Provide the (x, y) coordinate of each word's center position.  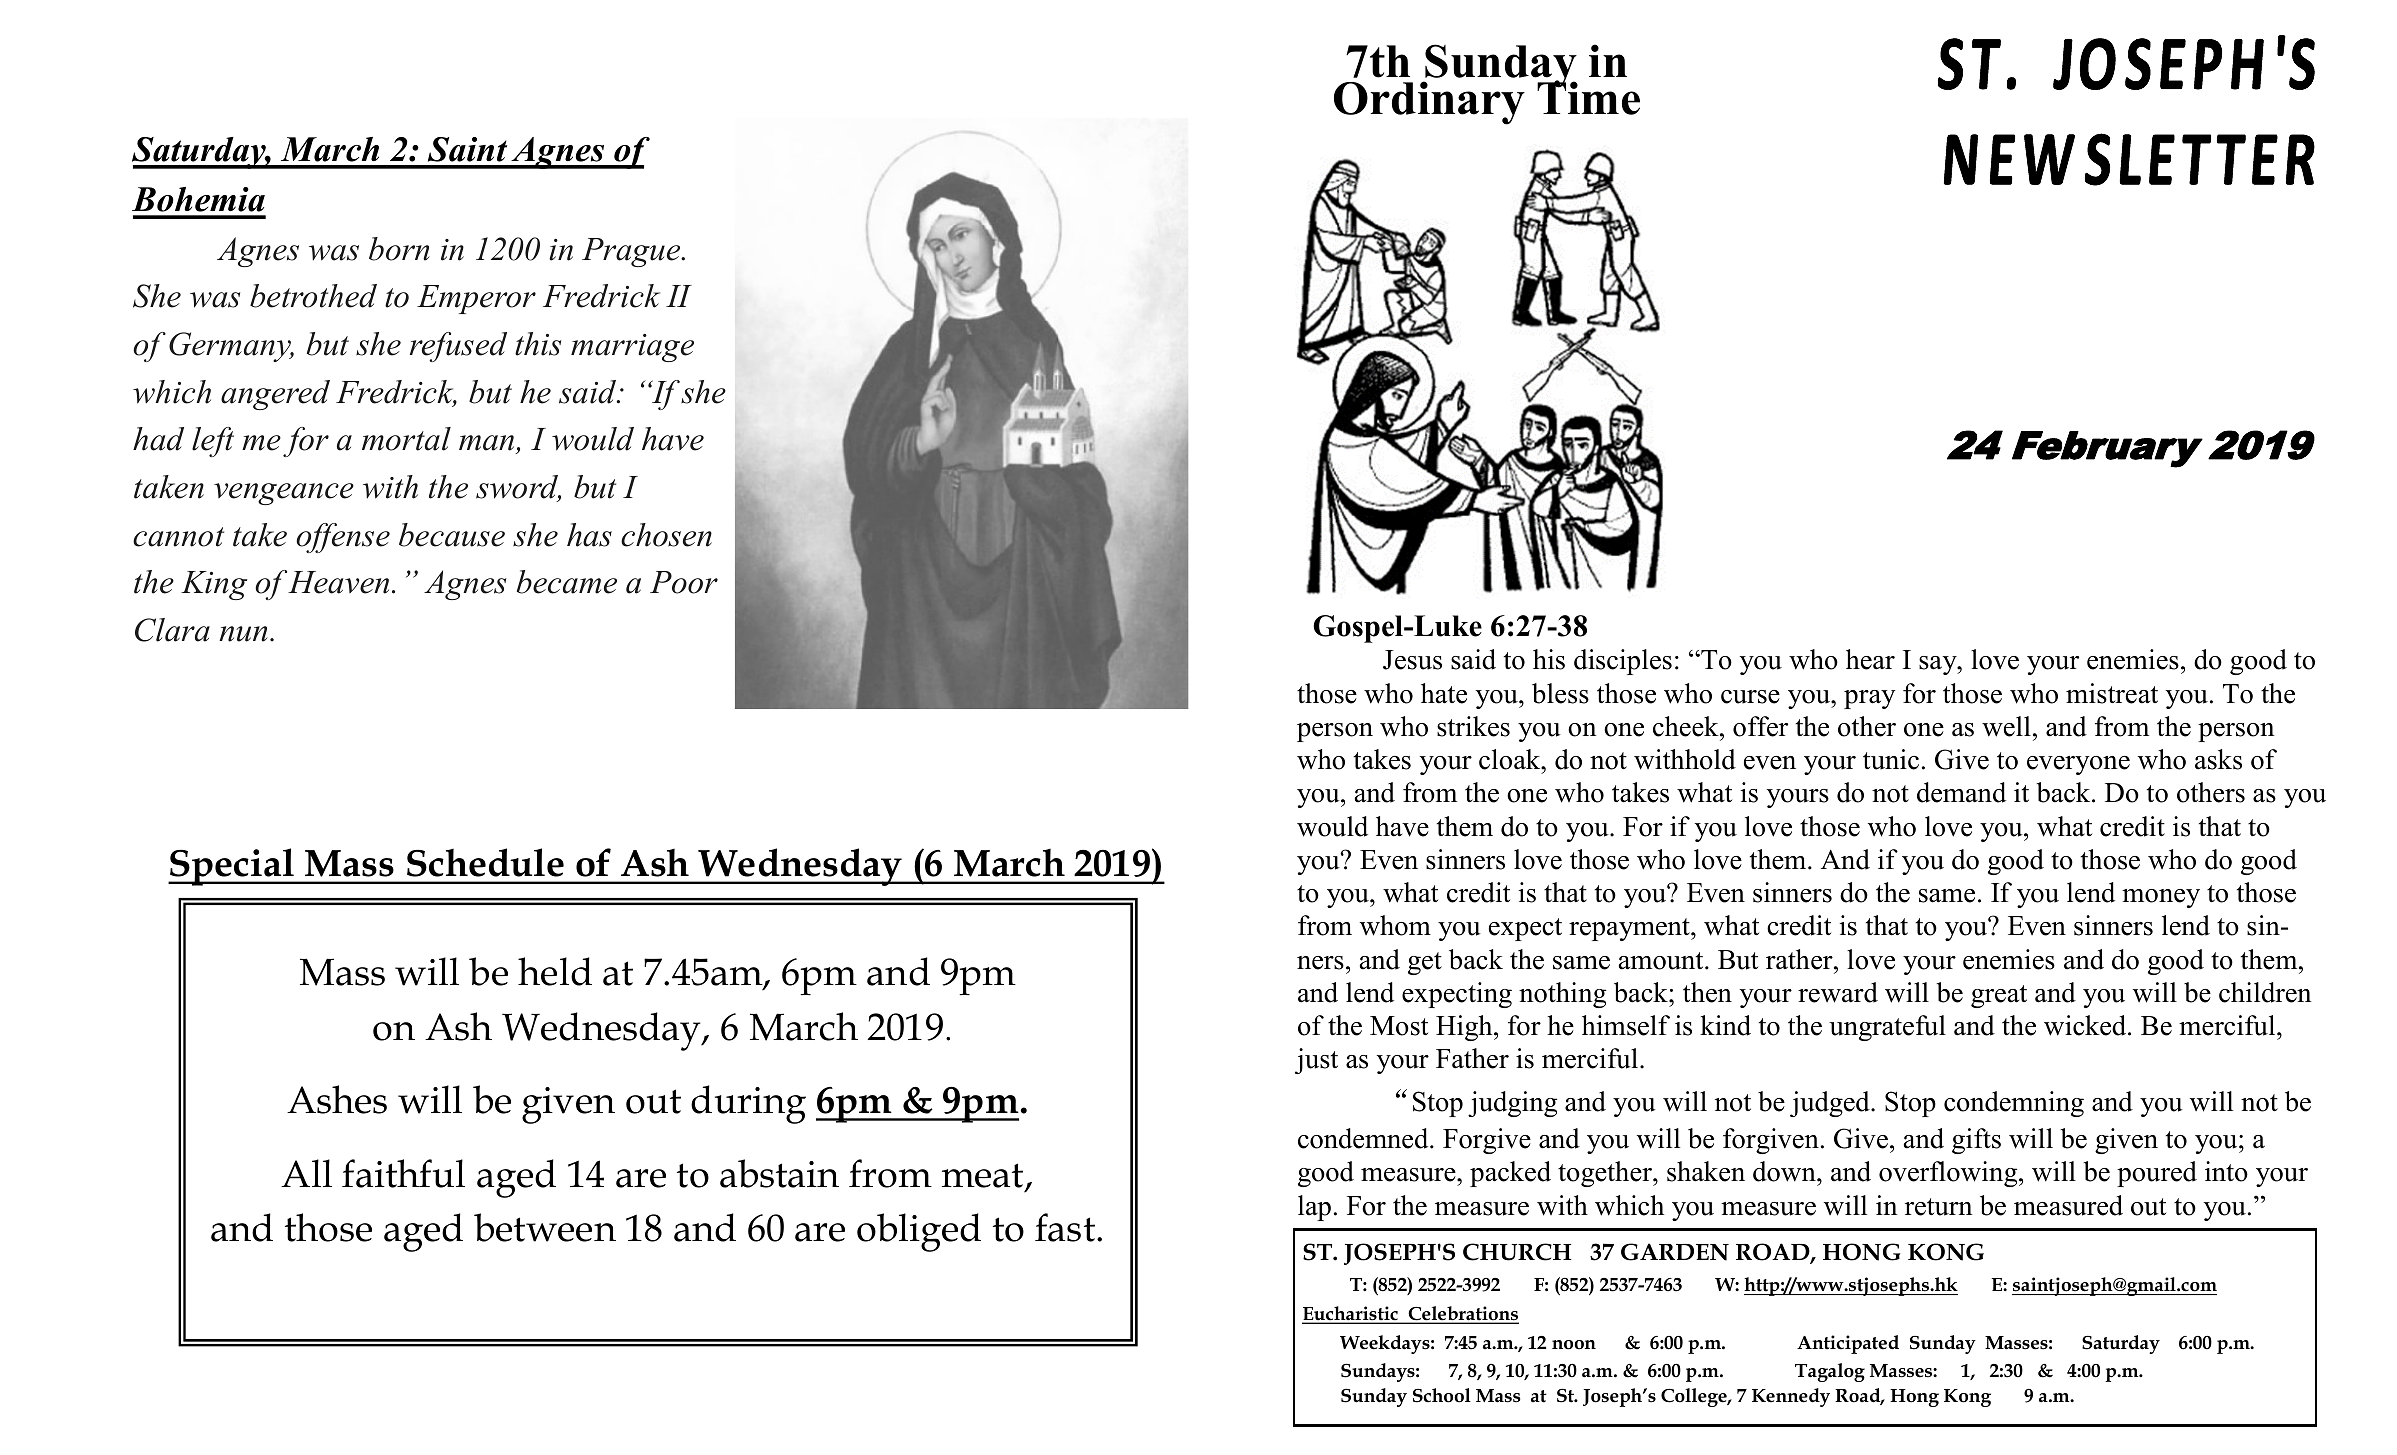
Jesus (1412, 660)
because (452, 535)
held (555, 971)
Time (1588, 97)
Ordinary (1429, 103)
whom (1395, 925)
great (1999, 996)
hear (1870, 659)
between (545, 1227)
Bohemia (198, 199)
